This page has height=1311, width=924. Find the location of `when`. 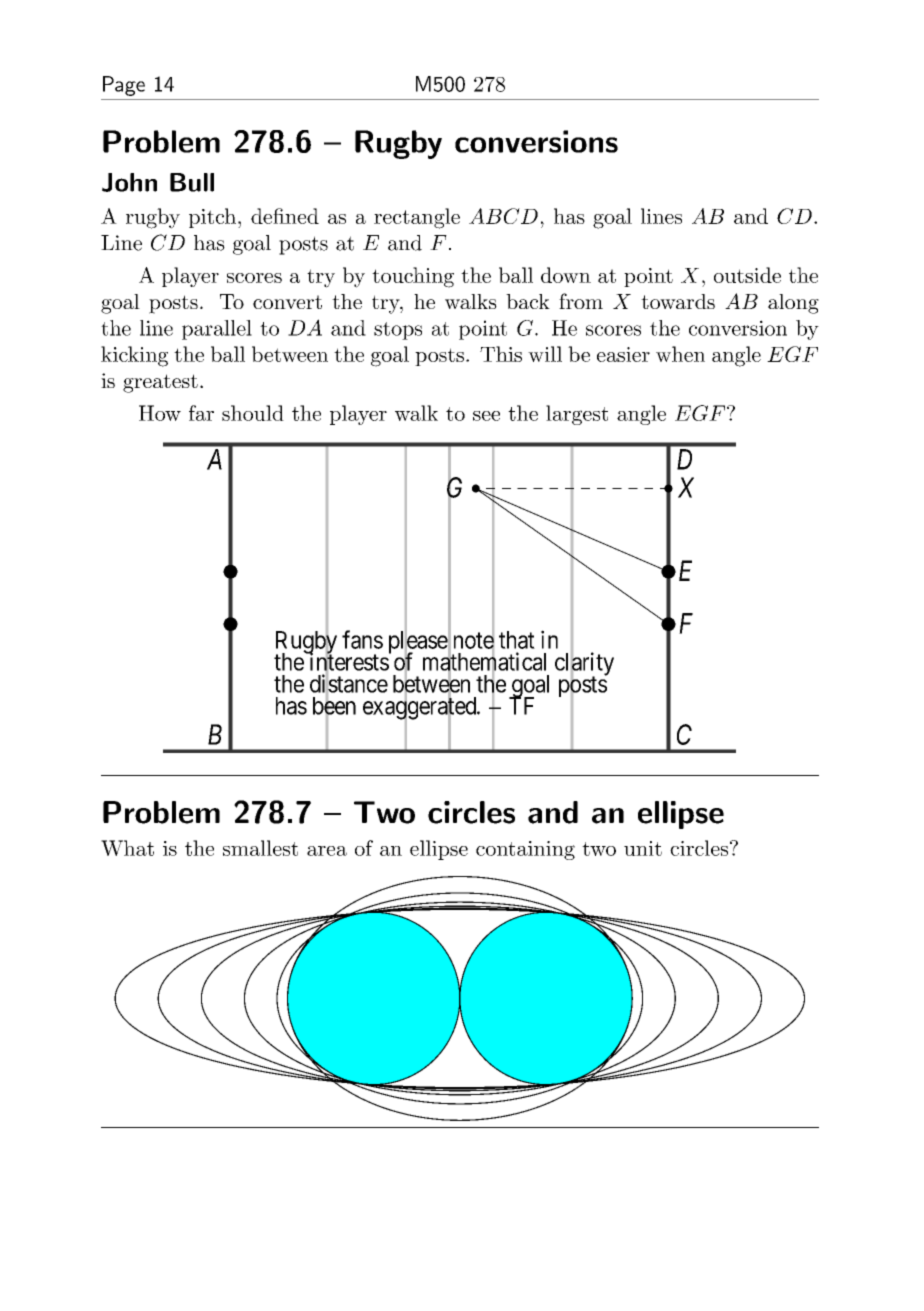

when is located at coordinates (680, 354).
